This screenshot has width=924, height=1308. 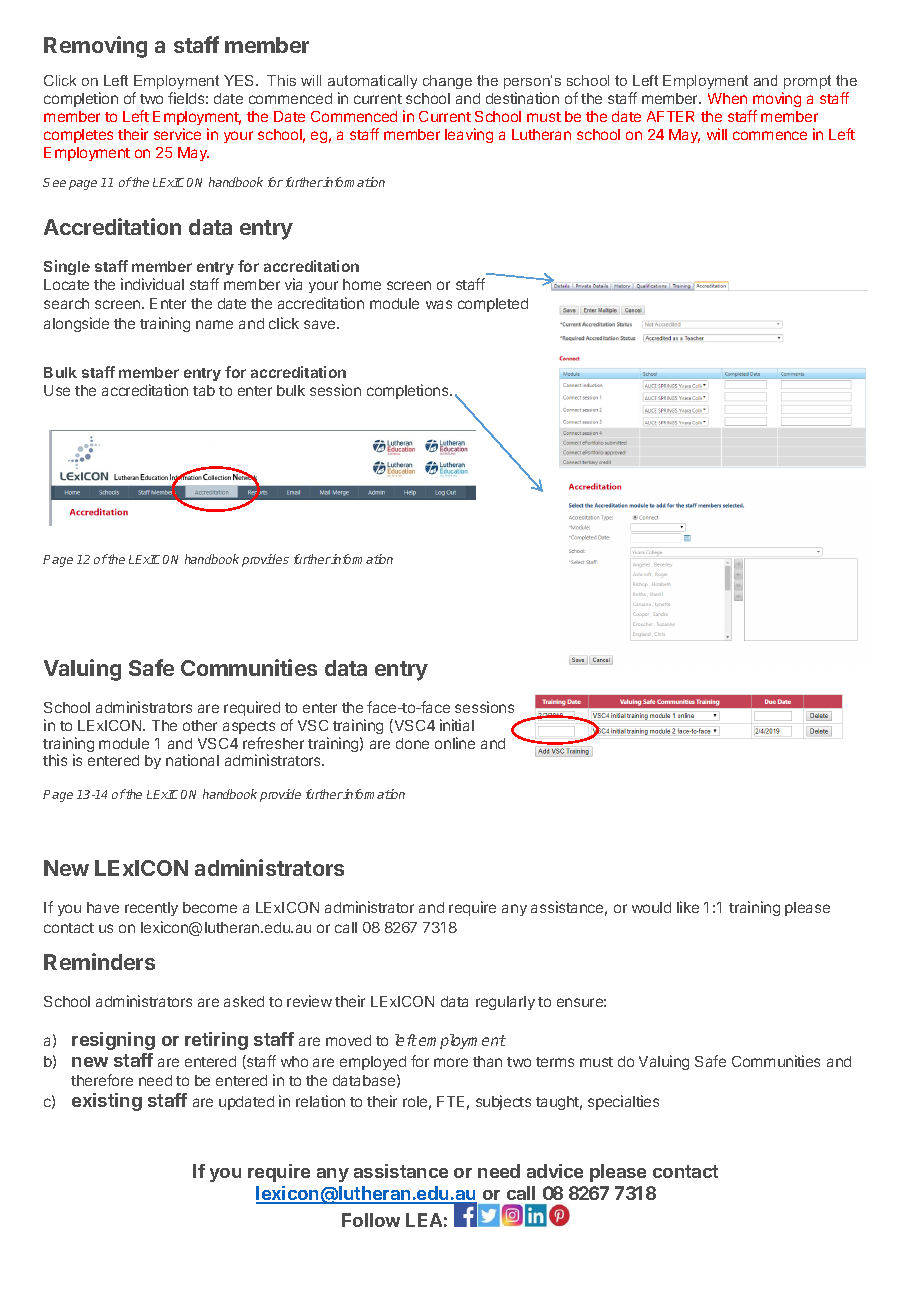 What do you see at coordinates (371, 1220) in the screenshot?
I see `Follow` at bounding box center [371, 1220].
